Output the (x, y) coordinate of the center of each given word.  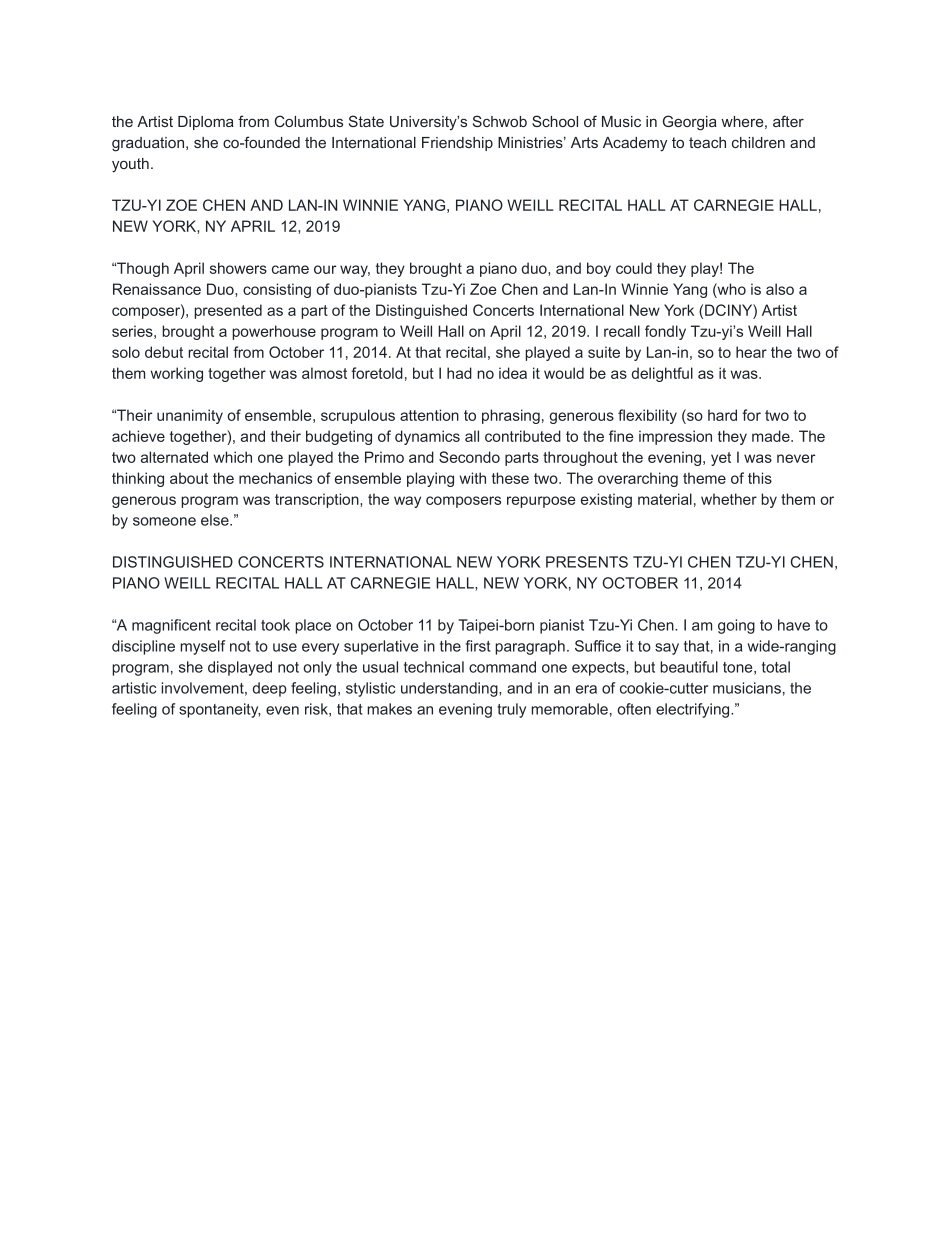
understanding (450, 689)
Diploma (206, 123)
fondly (665, 332)
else (216, 520)
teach (707, 142)
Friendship (457, 144)
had (459, 373)
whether (729, 499)
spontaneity (219, 710)
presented (228, 311)
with (473, 478)
